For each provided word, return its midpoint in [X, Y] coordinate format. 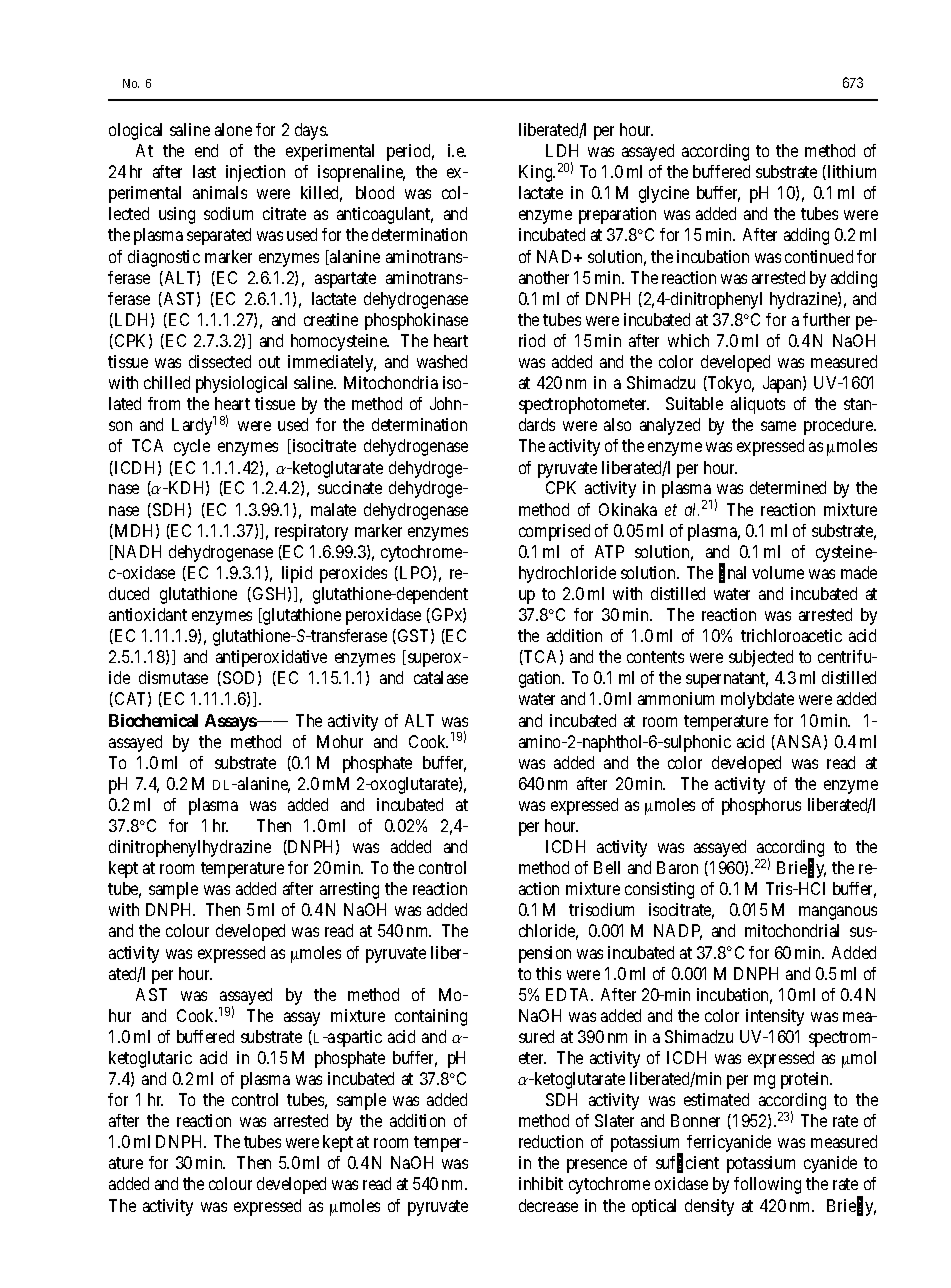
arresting [349, 890]
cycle [192, 447]
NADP [678, 932]
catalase [441, 677]
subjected [761, 658]
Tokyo [730, 384]
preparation [617, 215]
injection [255, 173]
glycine [664, 194]
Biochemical [153, 720]
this [548, 973]
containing [431, 1017]
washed [442, 361]
